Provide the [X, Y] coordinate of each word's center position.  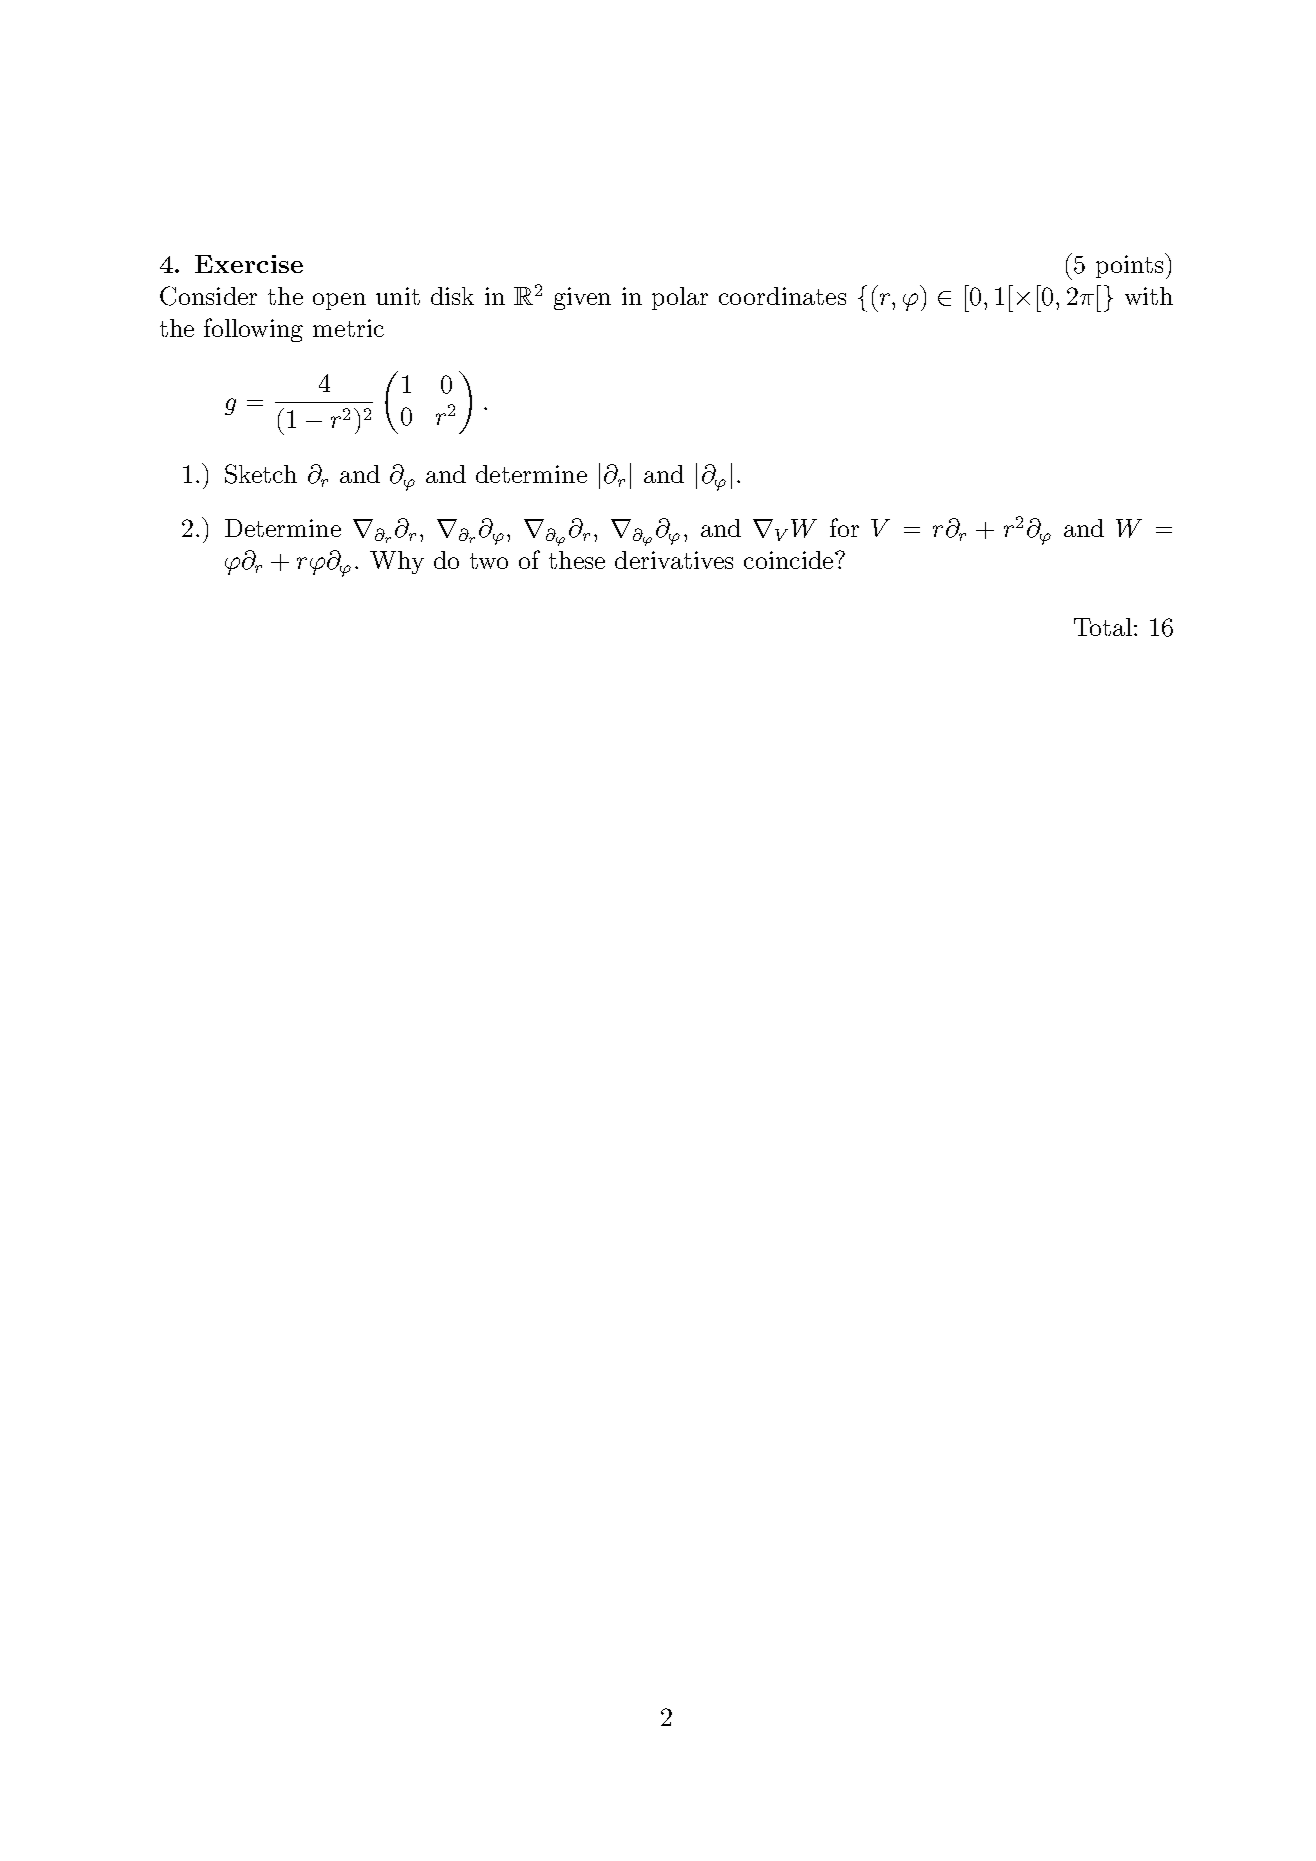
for [844, 527]
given [582, 298]
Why [397, 562]
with [1149, 296]
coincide [788, 560]
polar [680, 298]
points [1129, 266]
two [489, 561]
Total [1103, 627]
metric [348, 328]
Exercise [249, 264]
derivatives [674, 560]
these [577, 560]
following [253, 330]
